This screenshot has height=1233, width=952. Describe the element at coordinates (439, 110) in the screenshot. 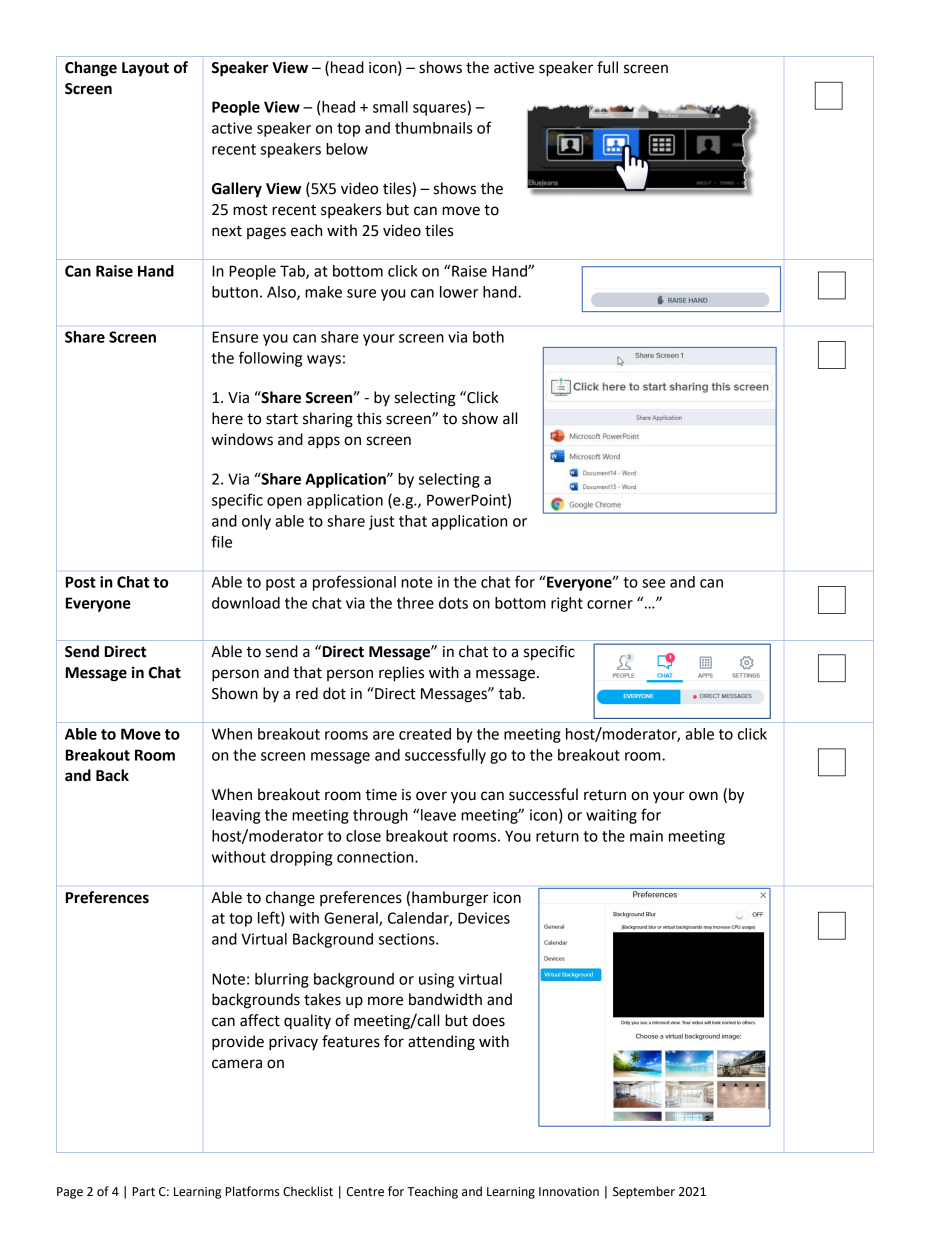

I see `squares` at that location.
